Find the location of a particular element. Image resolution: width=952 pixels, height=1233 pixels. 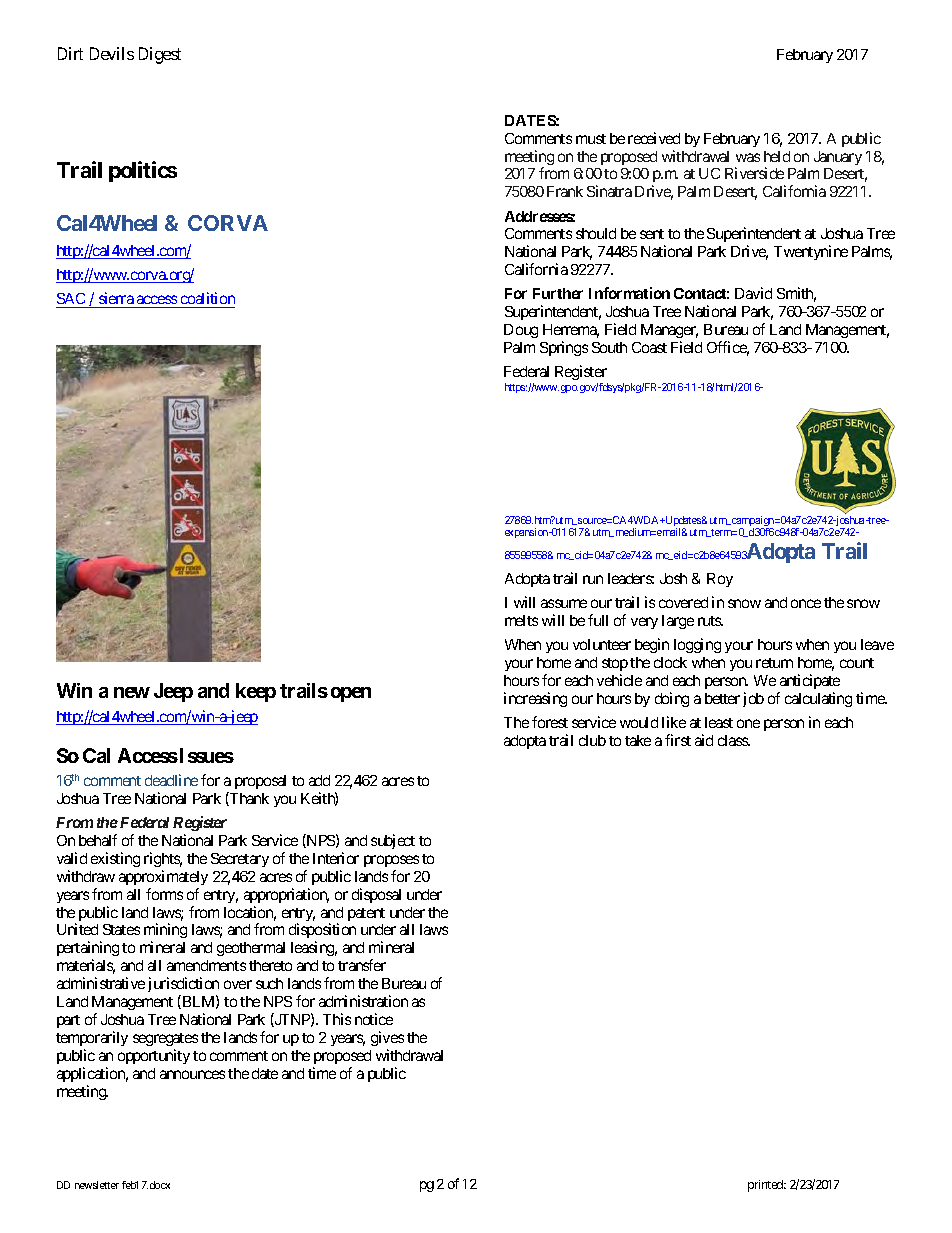

approximately is located at coordinates (163, 877).
